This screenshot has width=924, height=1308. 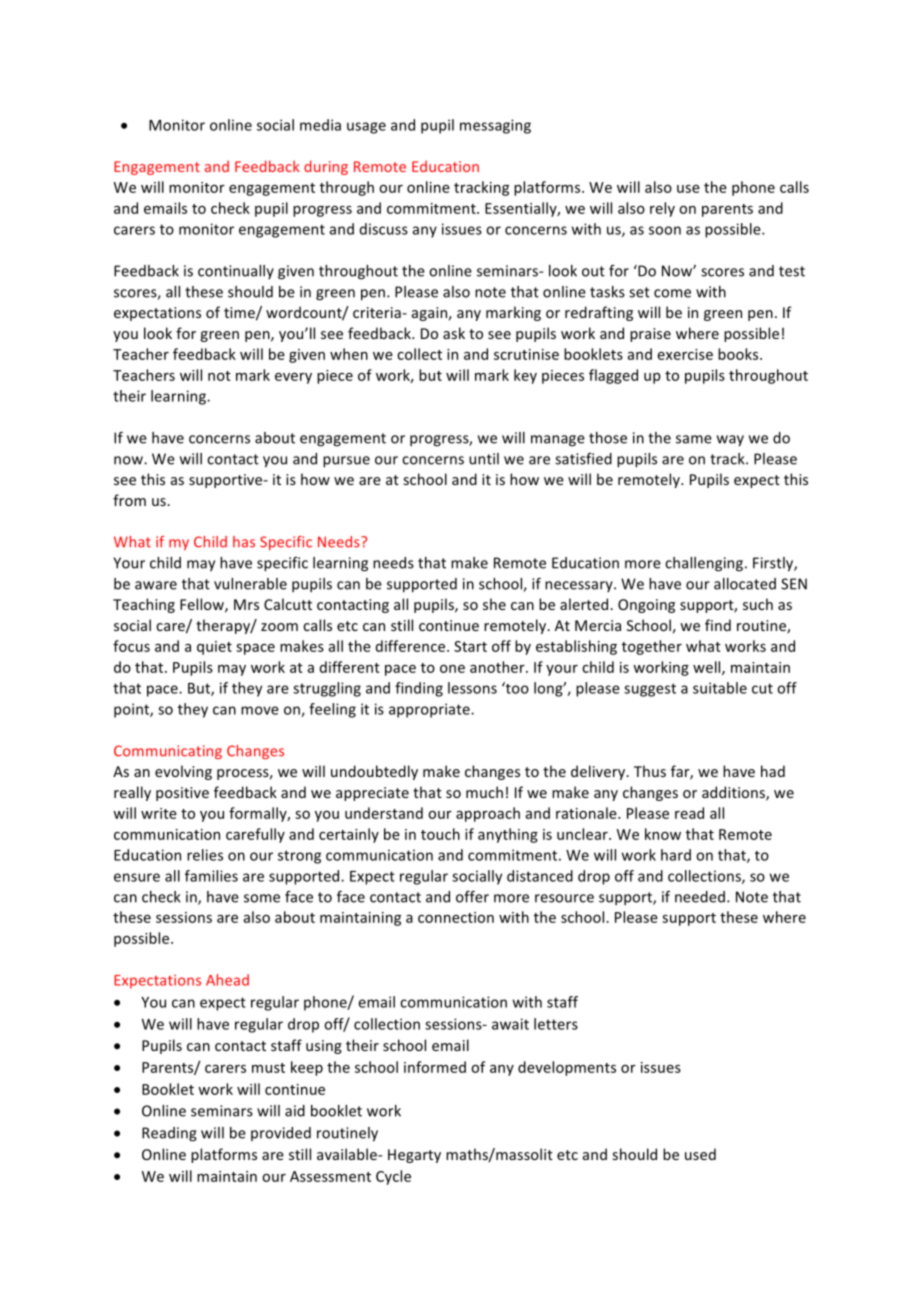 I want to click on well, so click(x=708, y=668).
